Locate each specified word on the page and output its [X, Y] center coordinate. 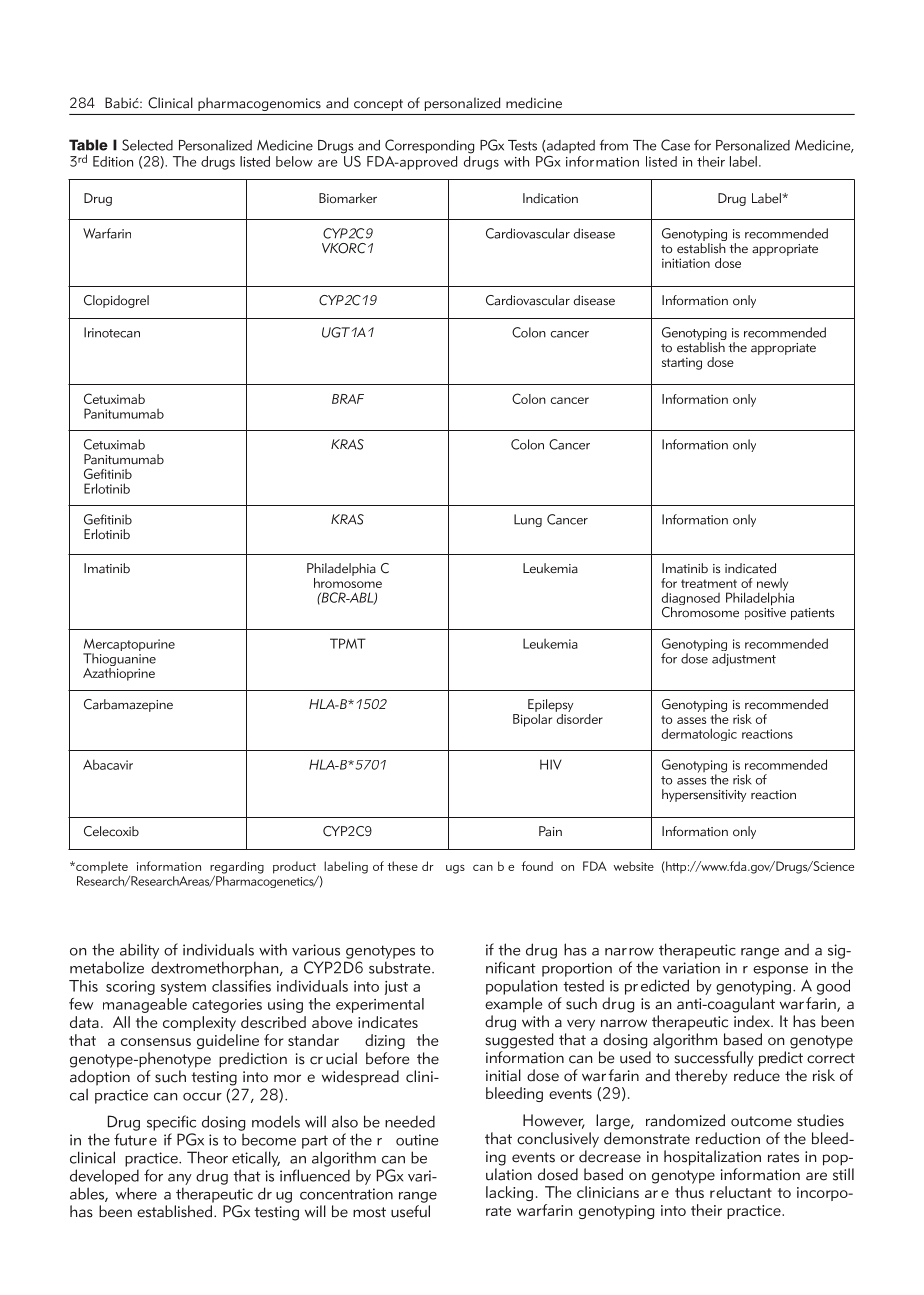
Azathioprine [119, 673]
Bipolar [532, 719]
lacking [509, 1193]
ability [139, 951]
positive [765, 612]
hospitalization [712, 1158]
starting [682, 363]
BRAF [348, 399]
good [833, 987]
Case [675, 145]
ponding [450, 147]
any [180, 1179]
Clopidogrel [116, 301]
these [402, 866]
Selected [147, 145]
